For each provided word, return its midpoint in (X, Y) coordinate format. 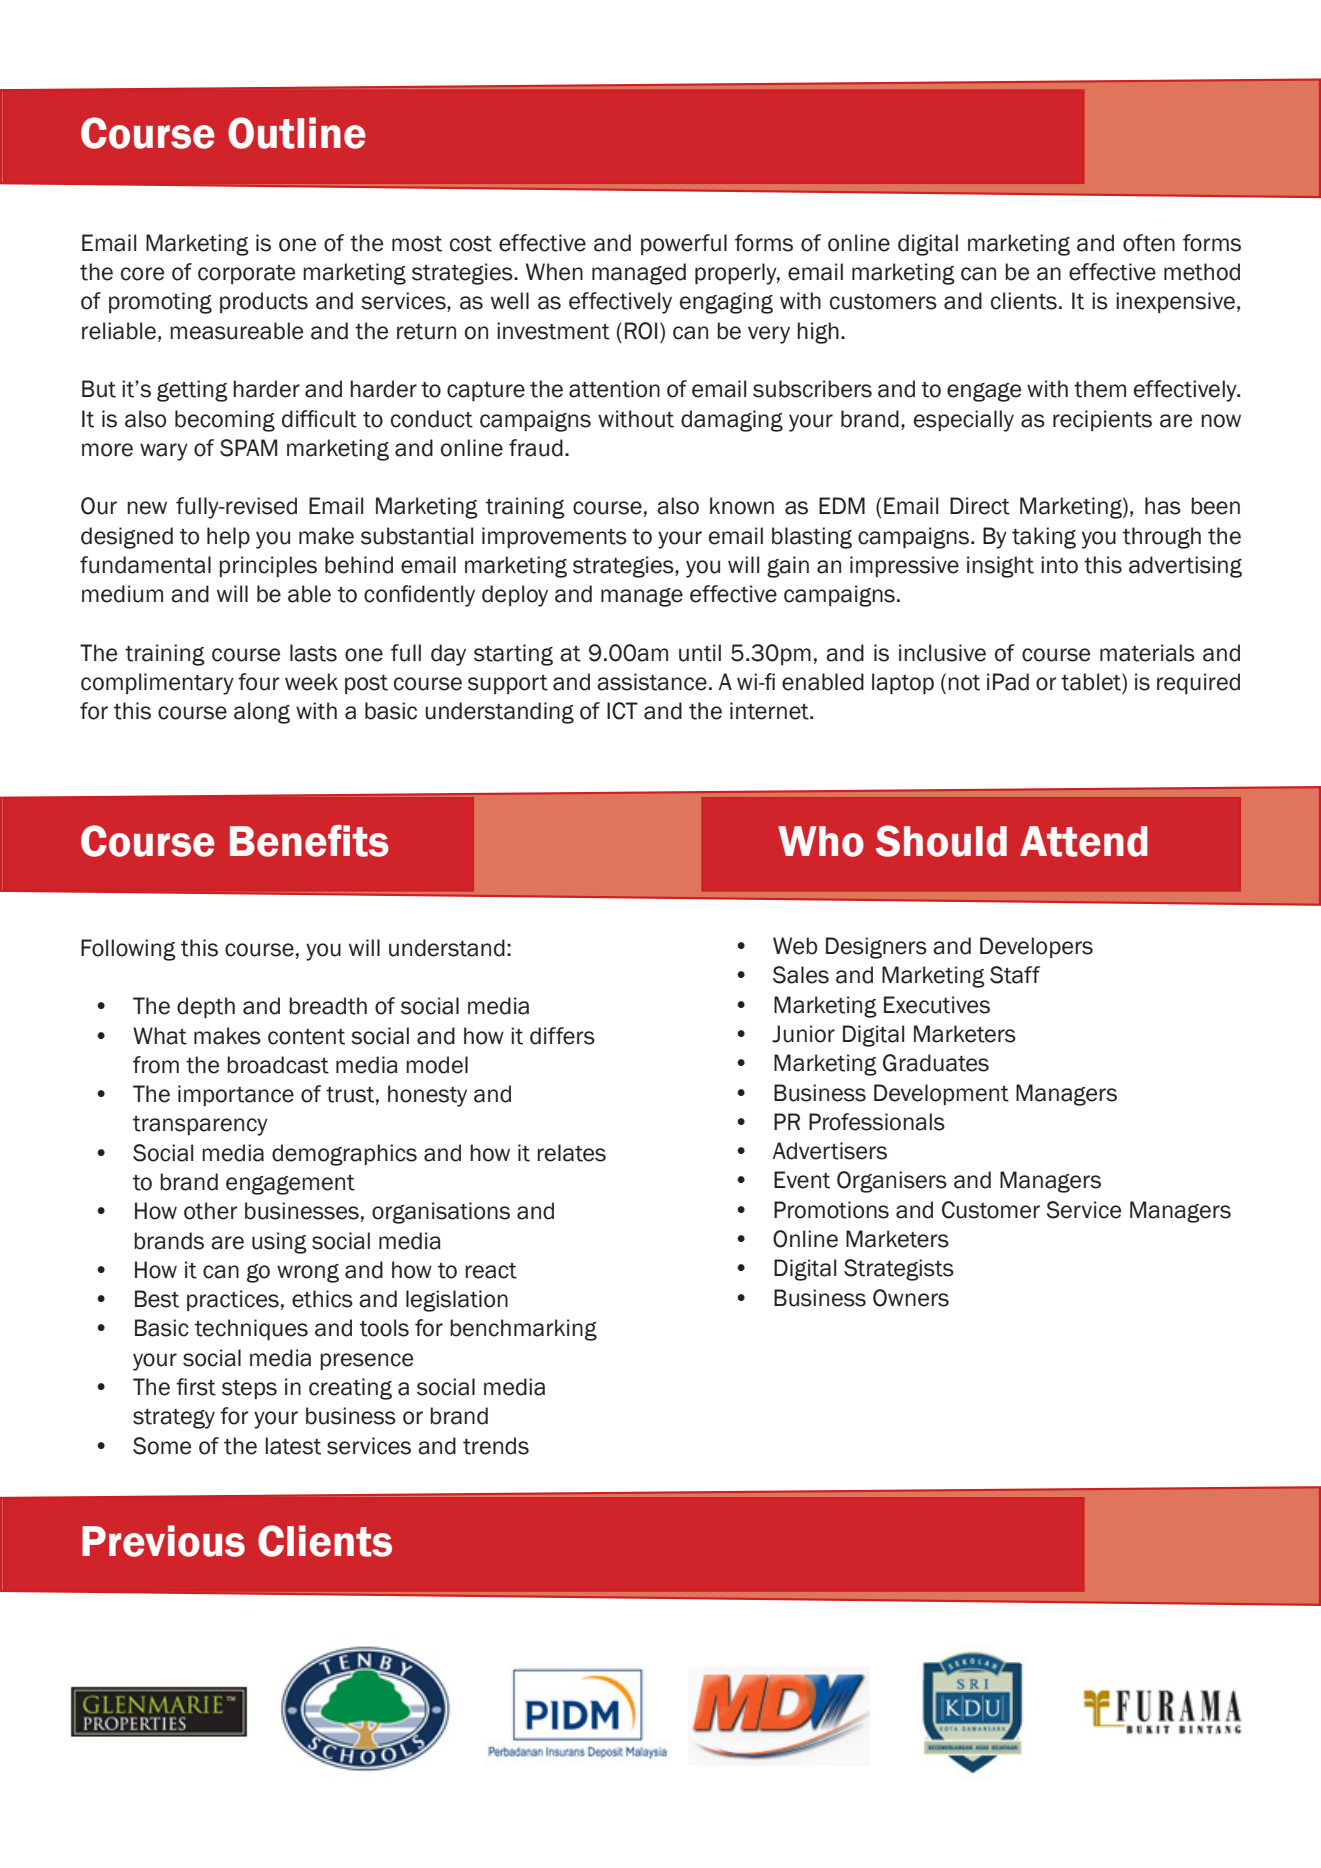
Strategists (899, 1270)
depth (206, 1008)
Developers (1036, 947)
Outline (297, 133)
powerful (684, 244)
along (262, 713)
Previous (163, 1541)
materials (1147, 653)
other (211, 1211)
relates (571, 1153)
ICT (622, 711)
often (1149, 243)
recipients (1102, 420)
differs (562, 1036)
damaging (732, 421)
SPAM (248, 448)
